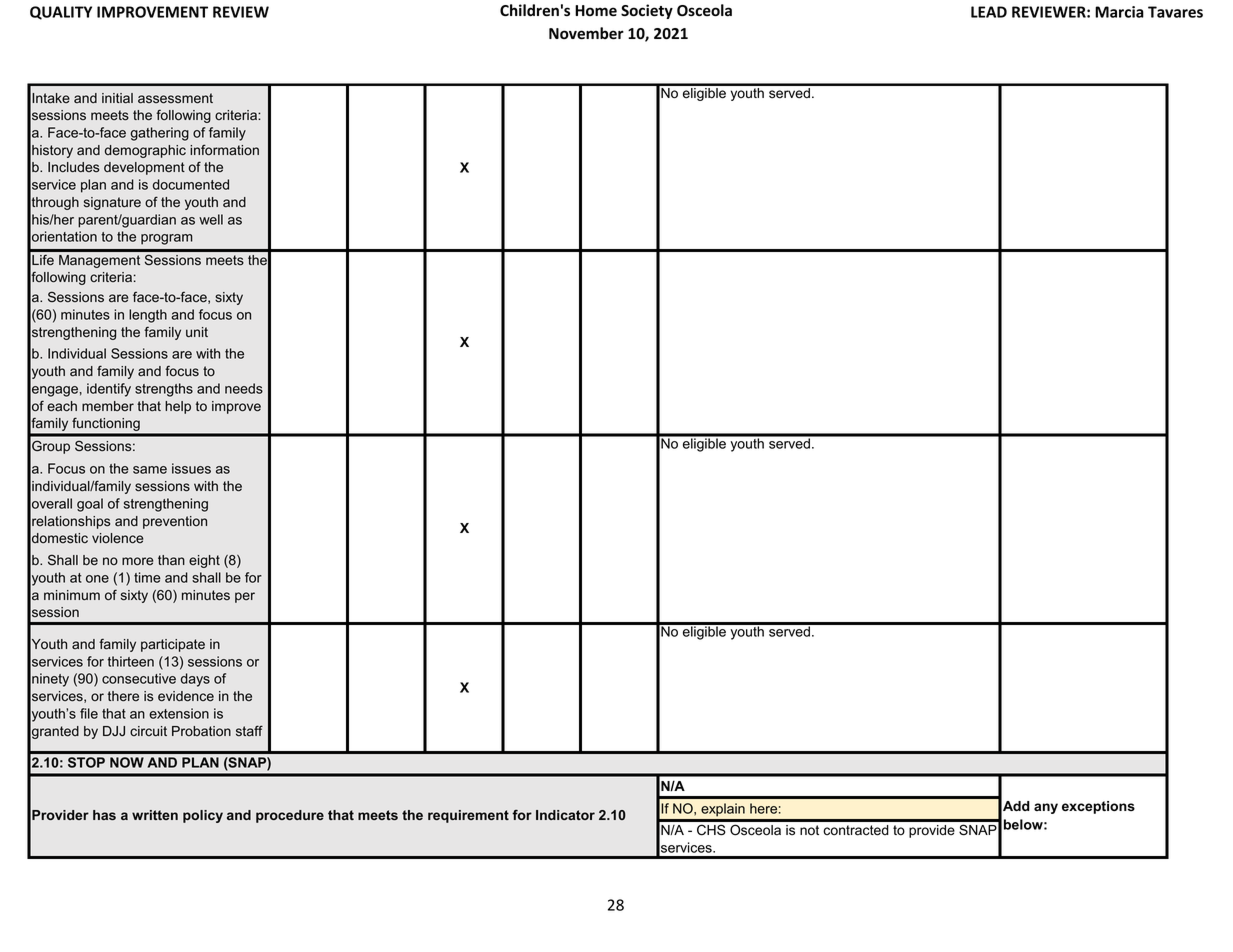  What do you see at coordinates (61, 13) in the page?
I see `QUALITY` at bounding box center [61, 13].
